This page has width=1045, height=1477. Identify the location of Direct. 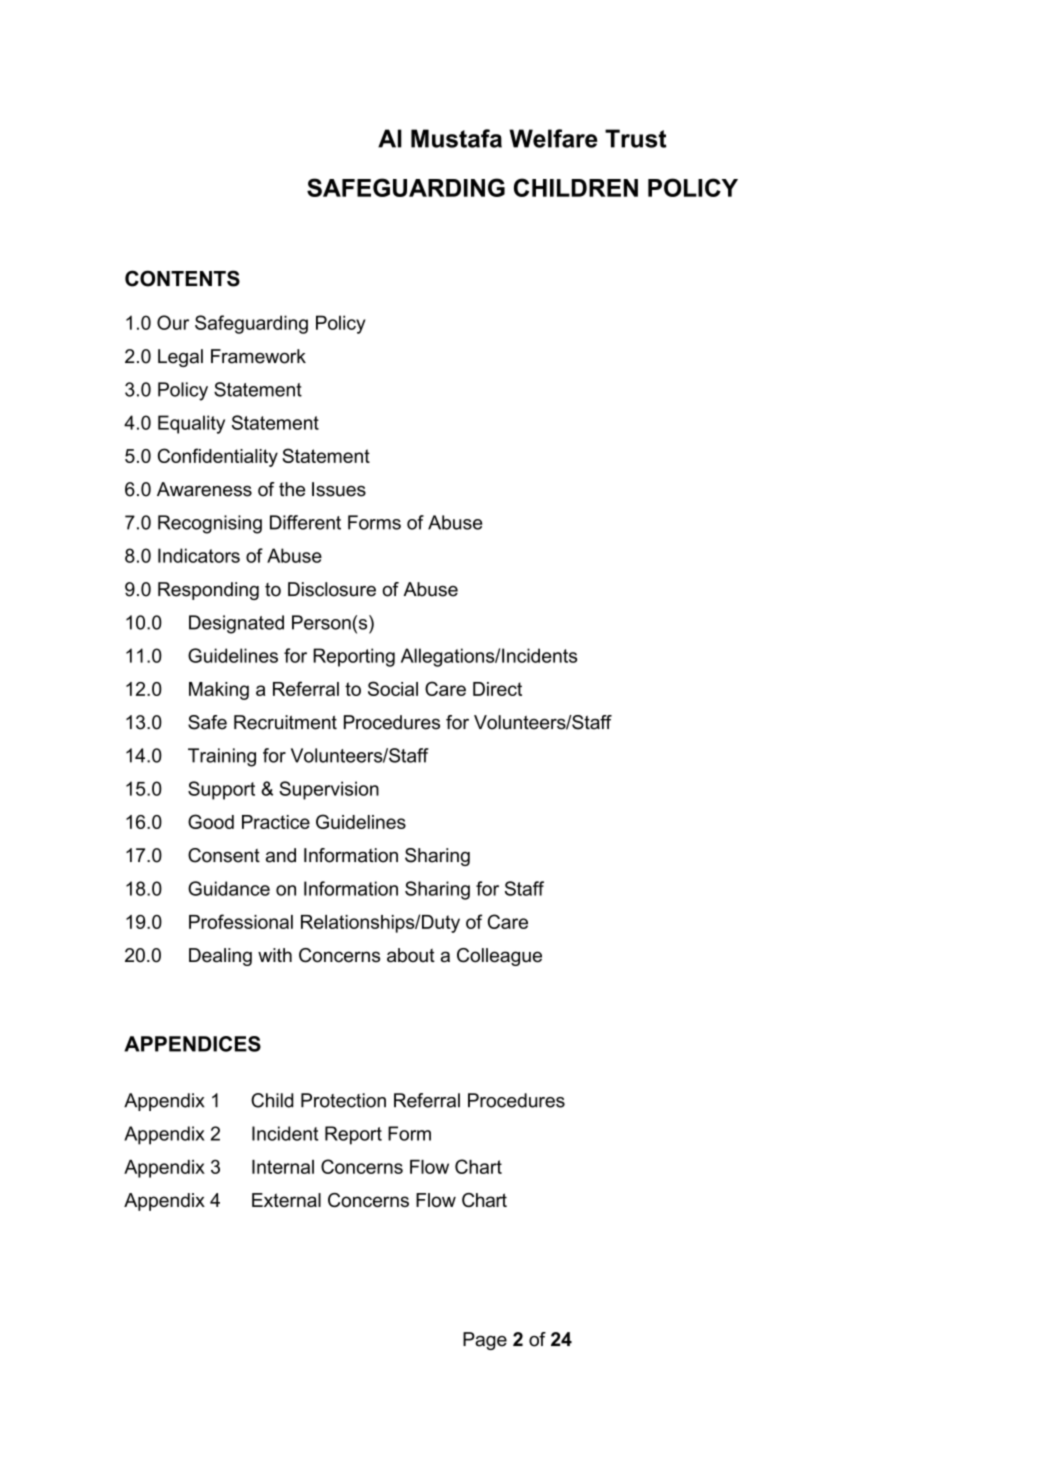
(497, 689).
